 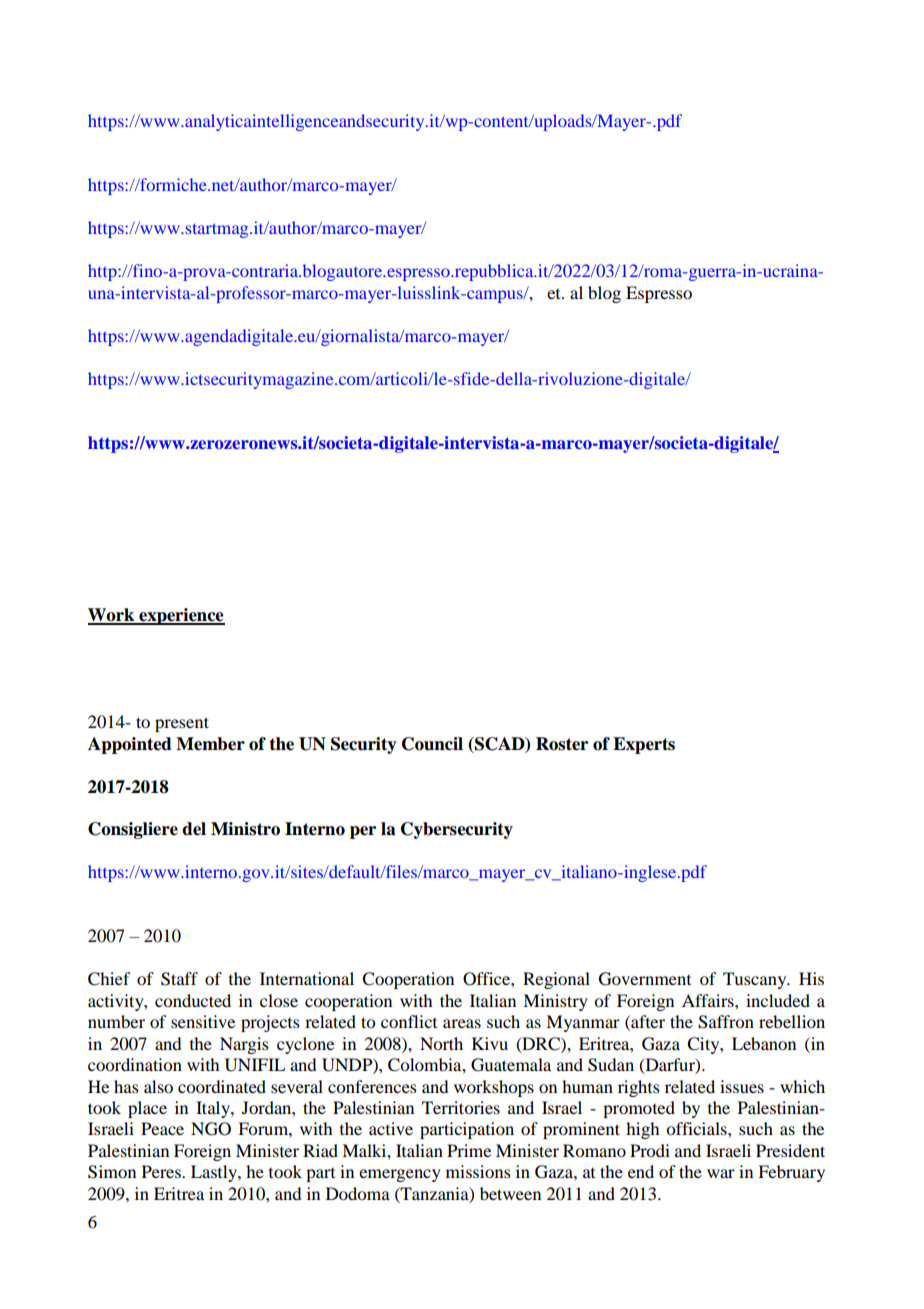 I want to click on Tuscany, so click(x=756, y=980).
